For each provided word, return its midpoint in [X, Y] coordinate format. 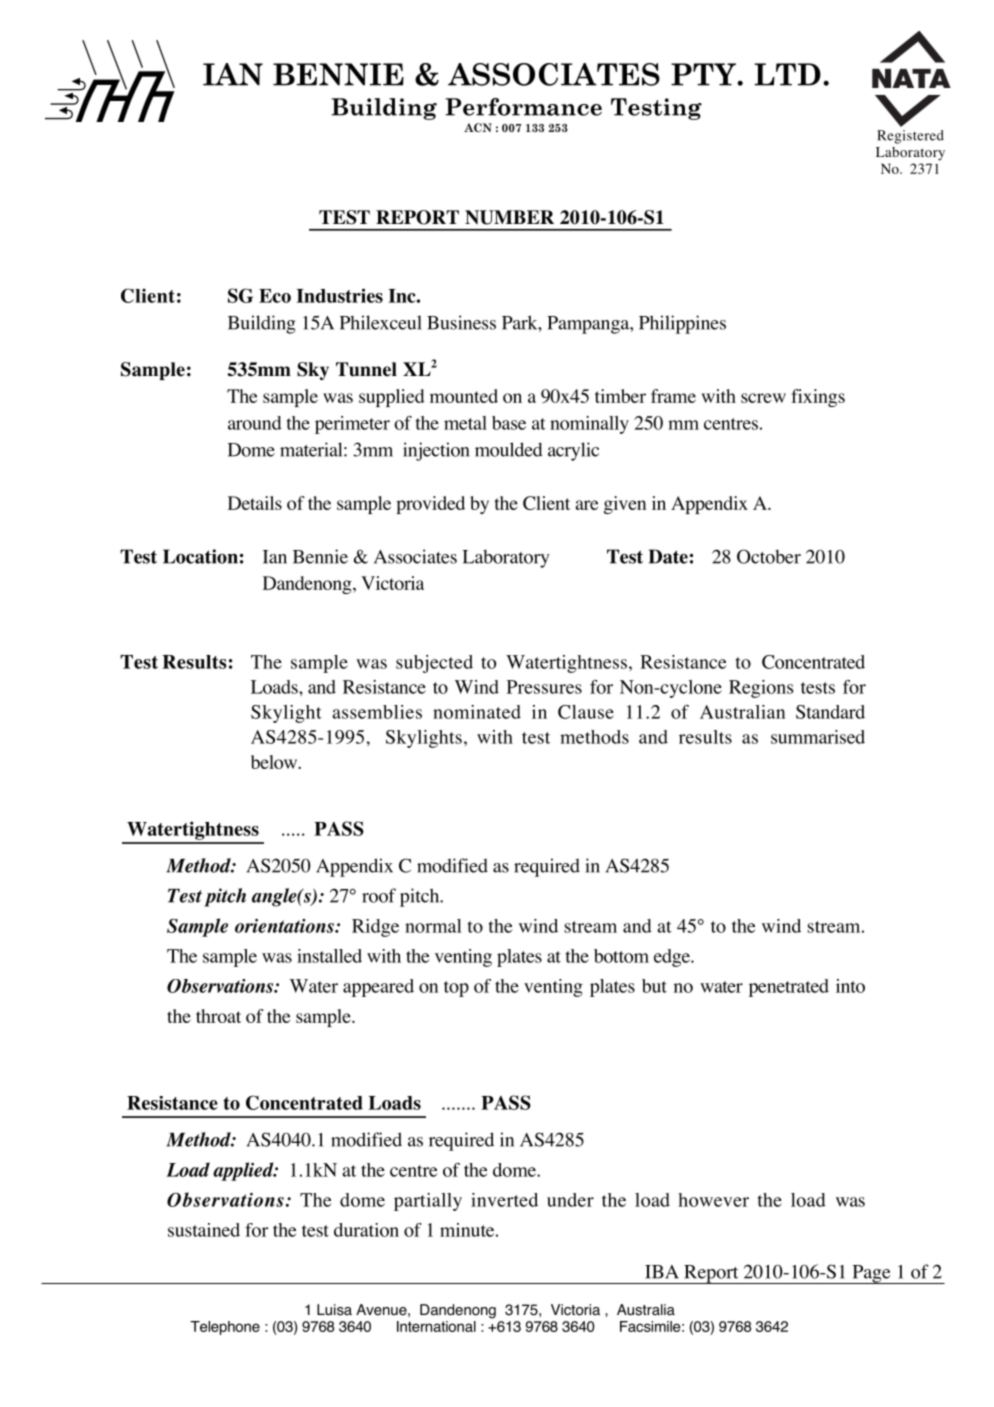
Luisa [334, 1310]
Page [871, 1274]
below [275, 762]
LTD [787, 74]
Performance [523, 107]
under [570, 1200]
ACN [478, 127]
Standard [830, 712]
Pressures [544, 687]
